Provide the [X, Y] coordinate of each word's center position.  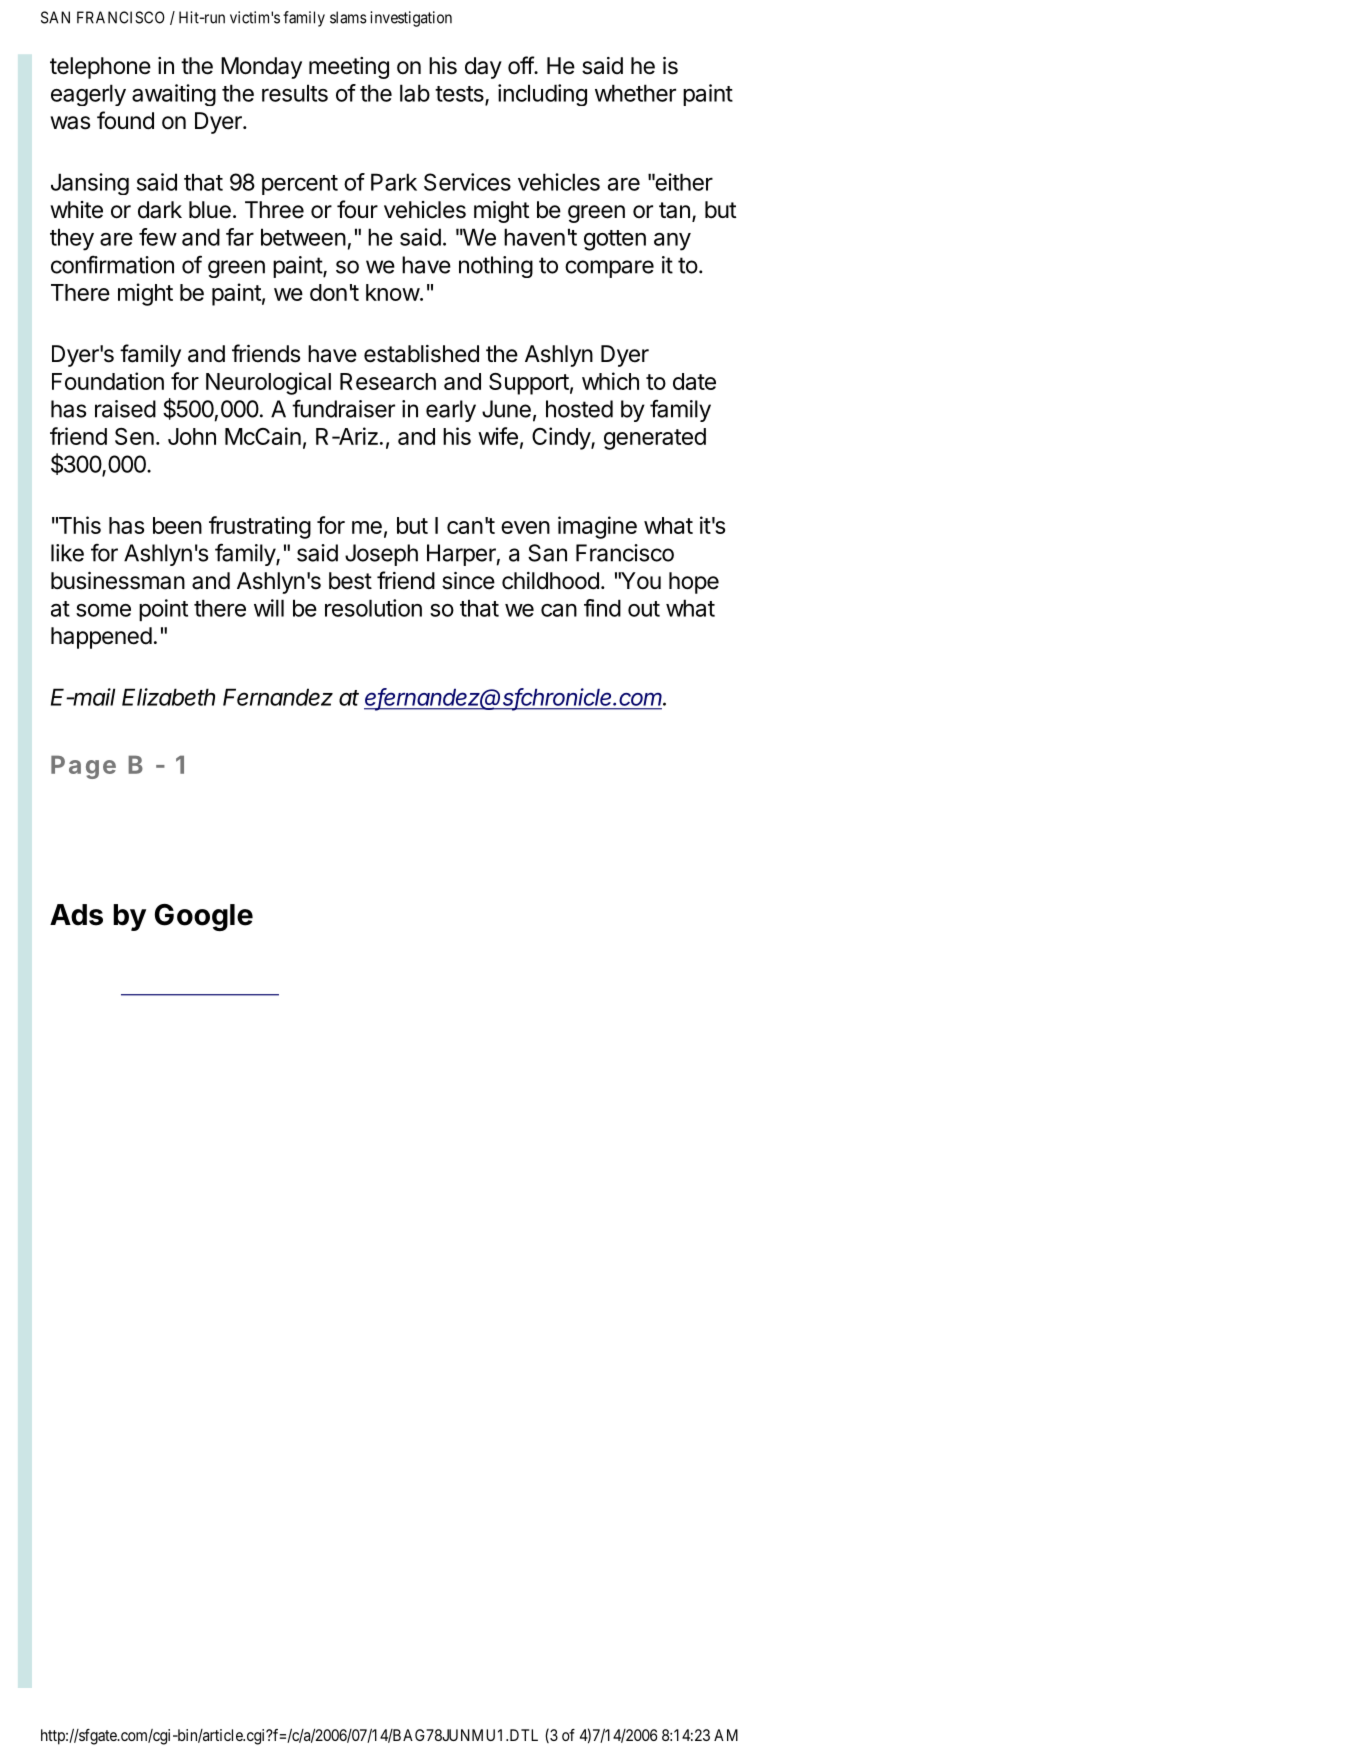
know [393, 292]
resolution [373, 608]
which [610, 381]
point [163, 610]
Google [204, 917]
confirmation [112, 264]
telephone [100, 68]
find [602, 608]
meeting [349, 68]
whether [635, 93]
